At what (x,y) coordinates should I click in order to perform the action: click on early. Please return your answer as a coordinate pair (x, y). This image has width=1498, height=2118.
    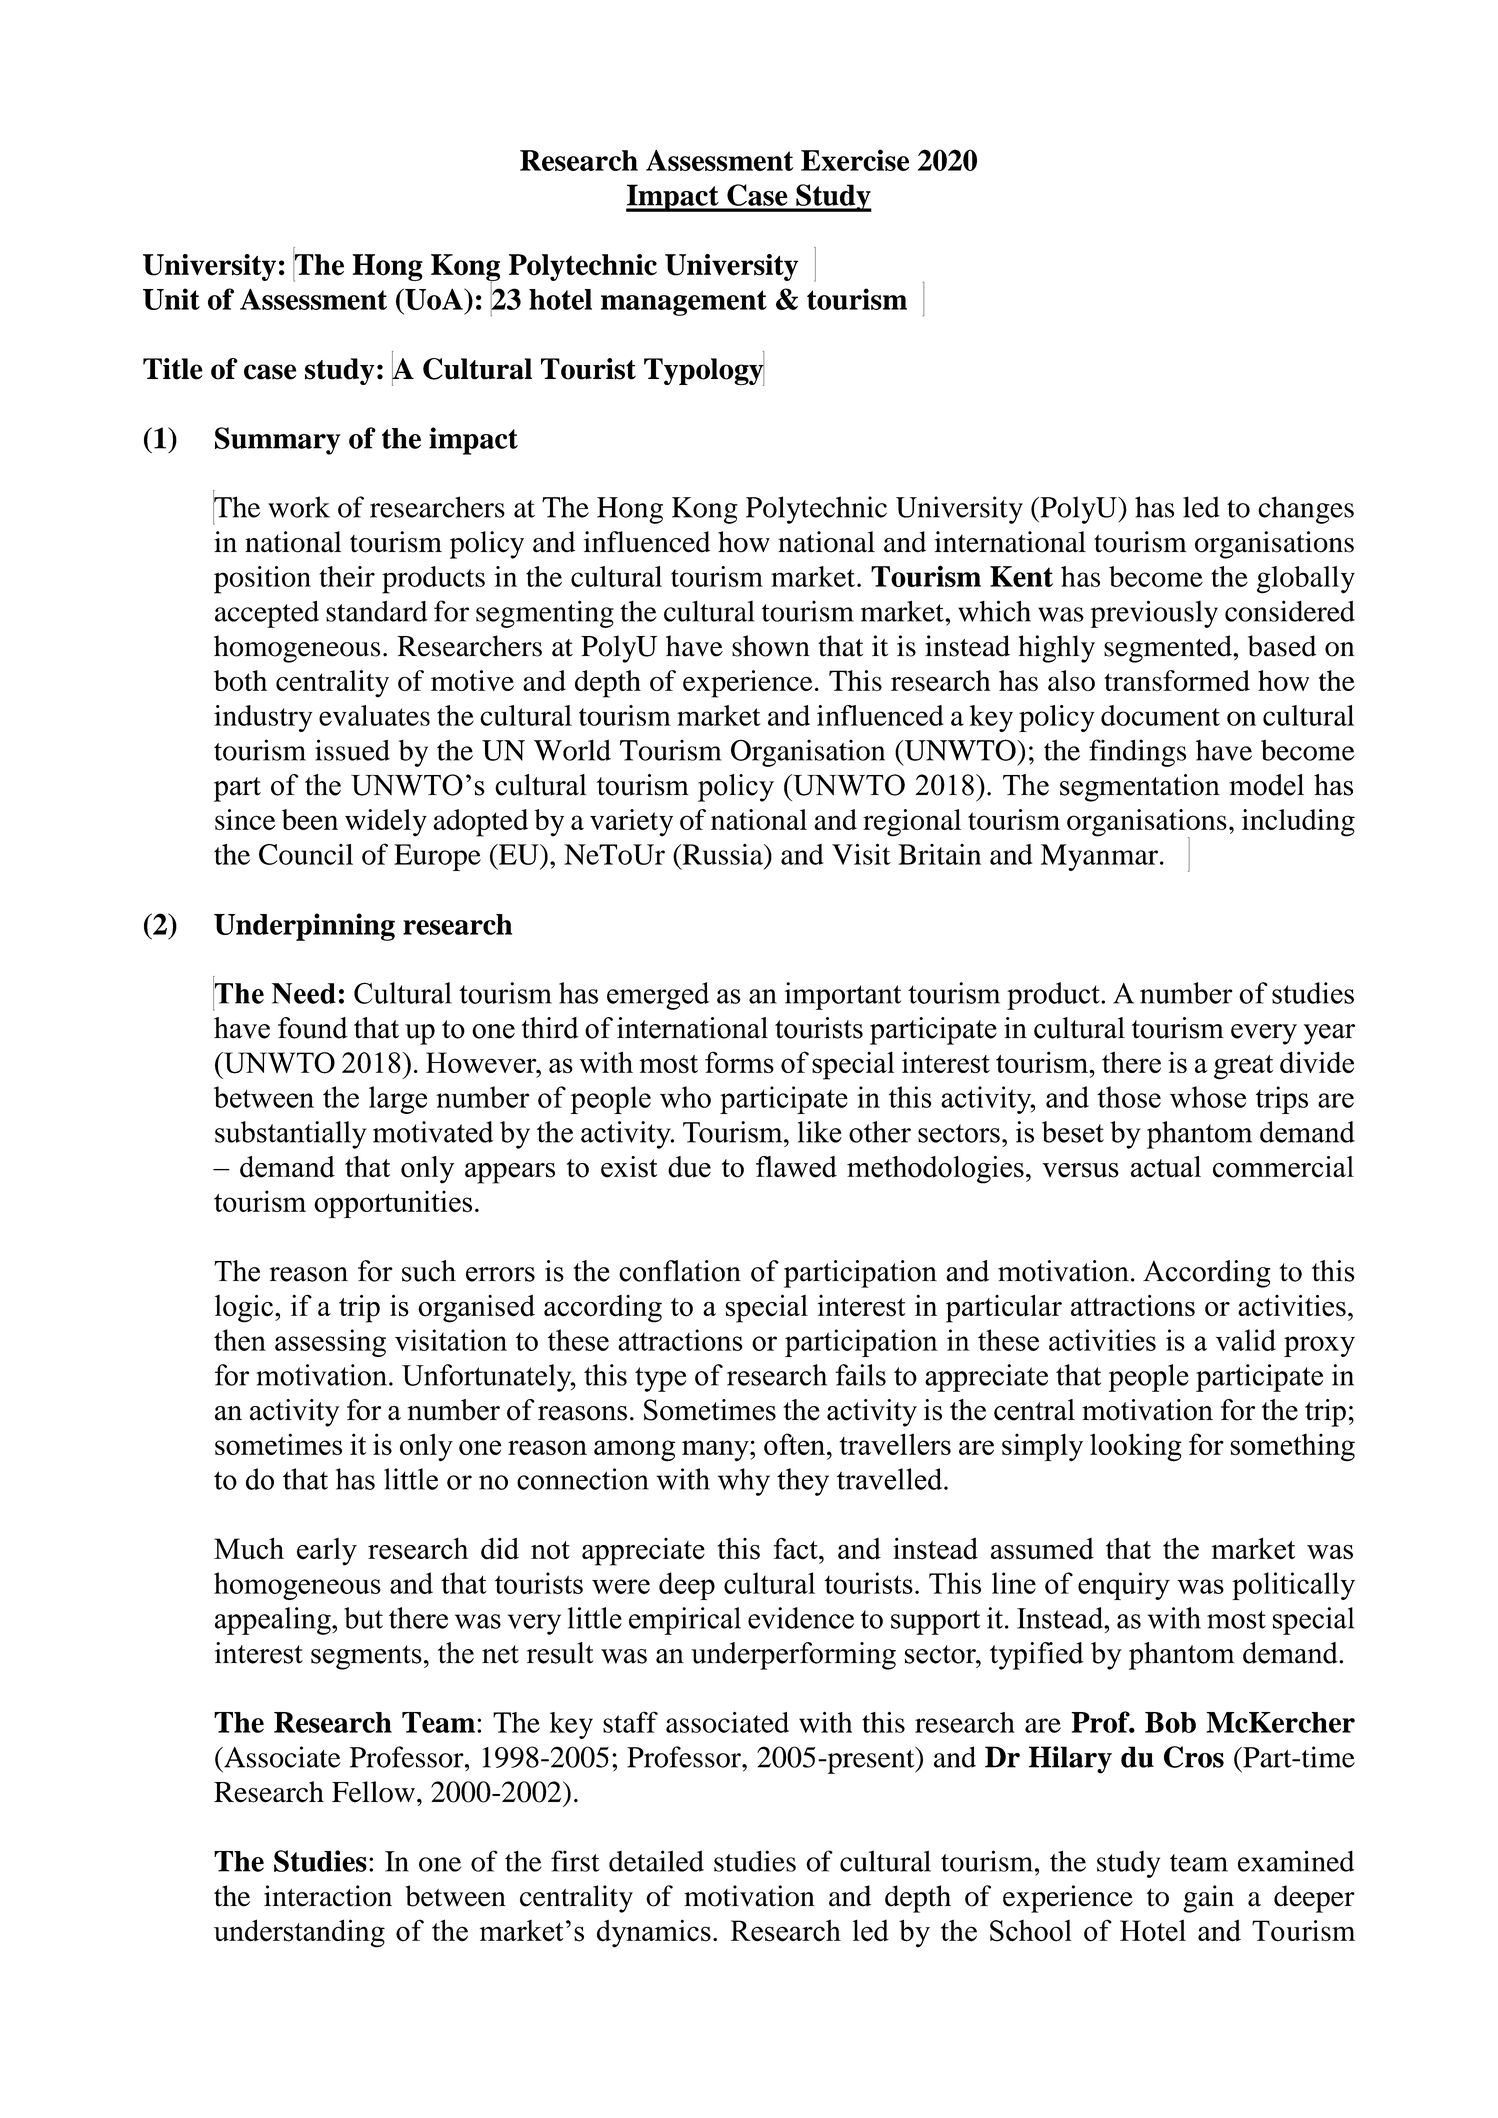
    Looking at the image, I should click on (327, 1552).
